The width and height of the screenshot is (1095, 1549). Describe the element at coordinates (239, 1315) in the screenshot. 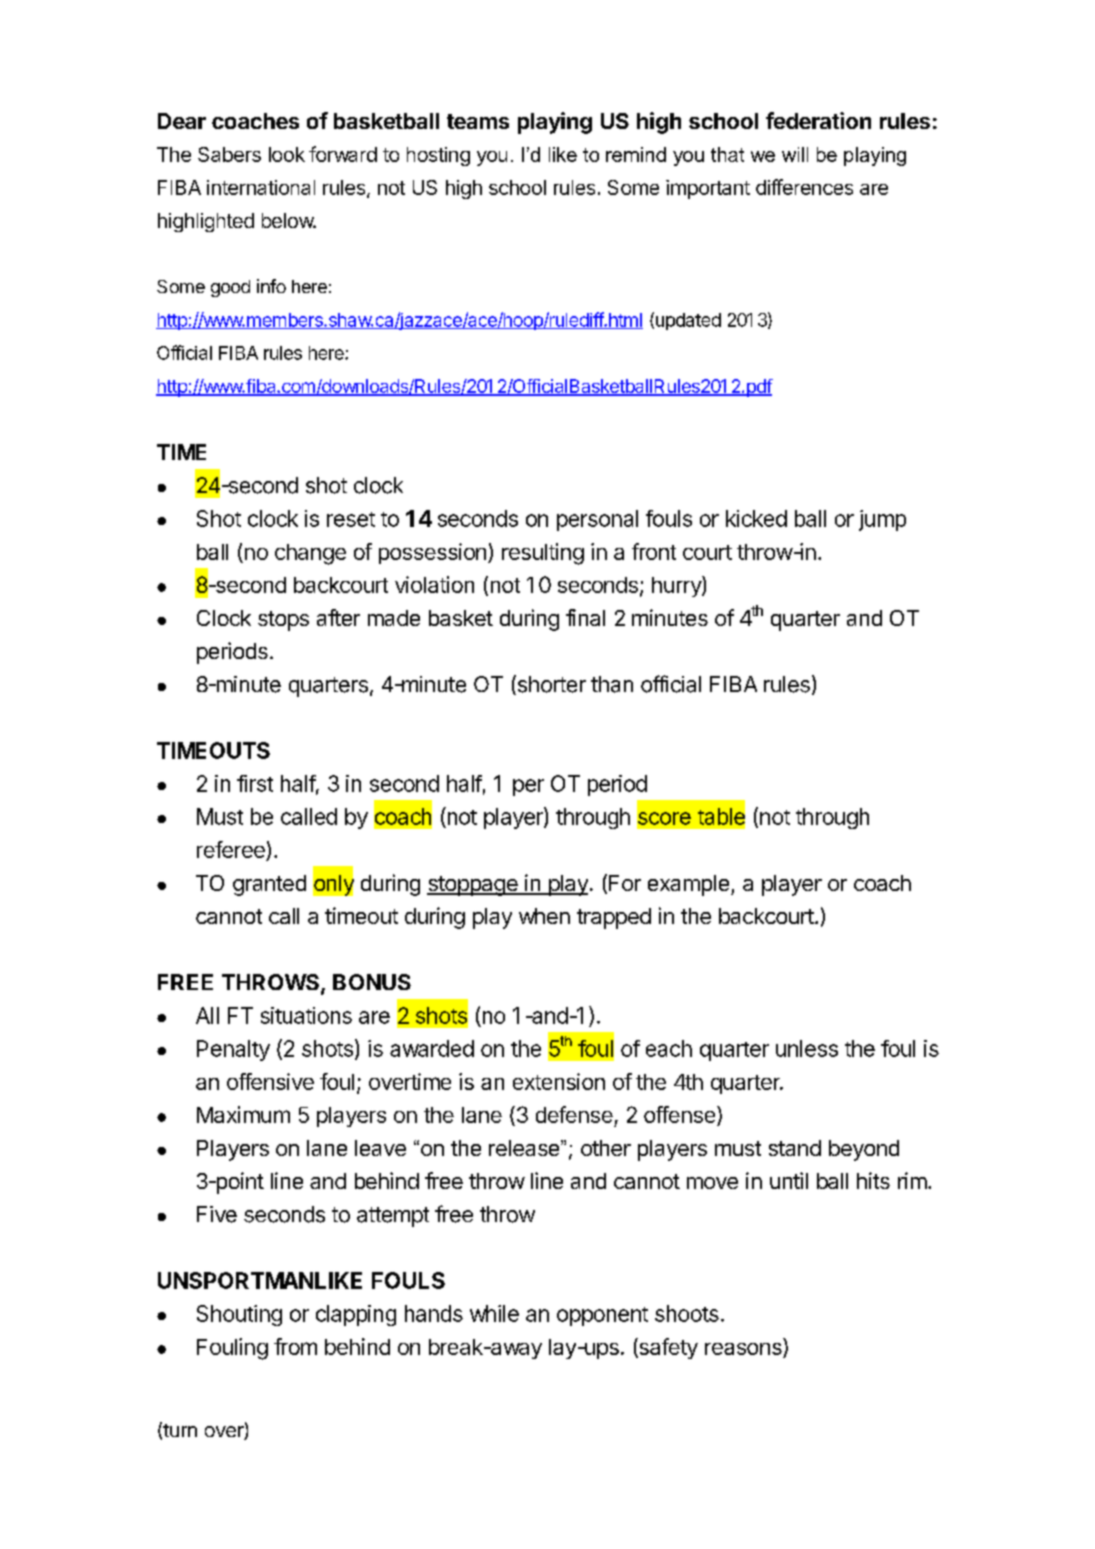

I see `Shouting` at that location.
